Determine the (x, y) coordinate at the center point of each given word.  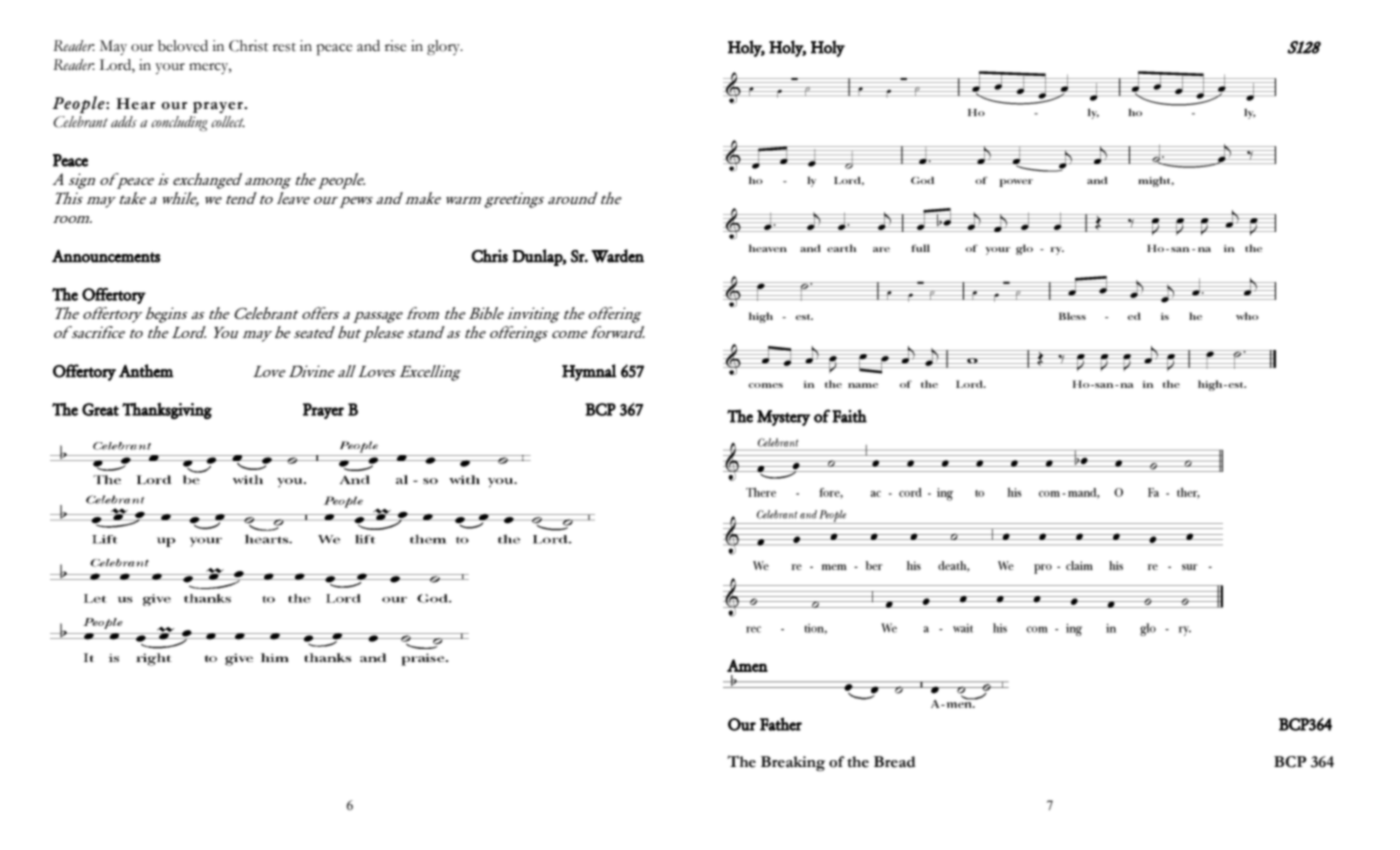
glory (445, 47)
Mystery (783, 418)
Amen (747, 665)
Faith (849, 416)
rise (395, 46)
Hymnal (589, 372)
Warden (617, 256)
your (170, 68)
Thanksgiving (167, 411)
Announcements (106, 256)
